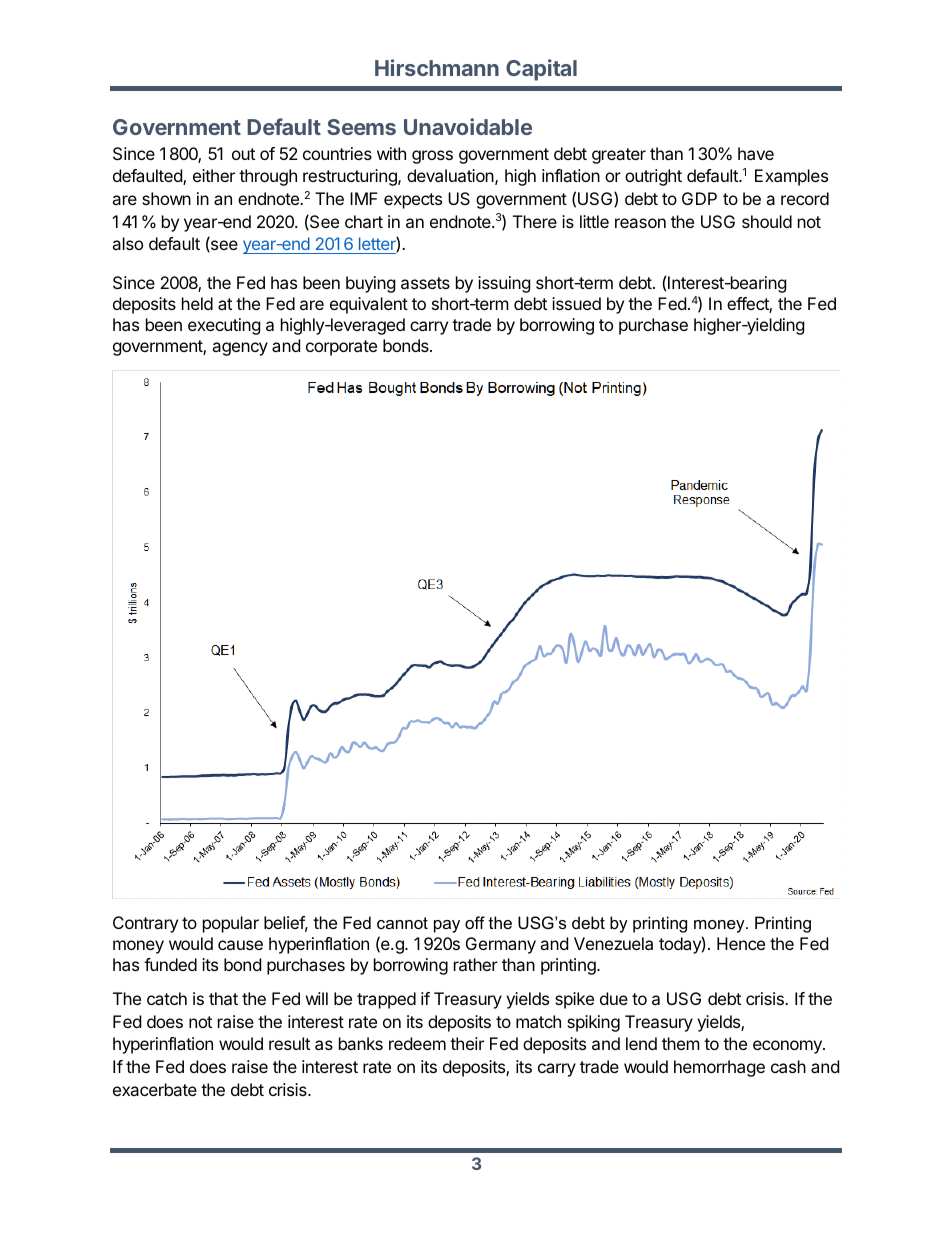  I want to click on agency, so click(240, 349).
